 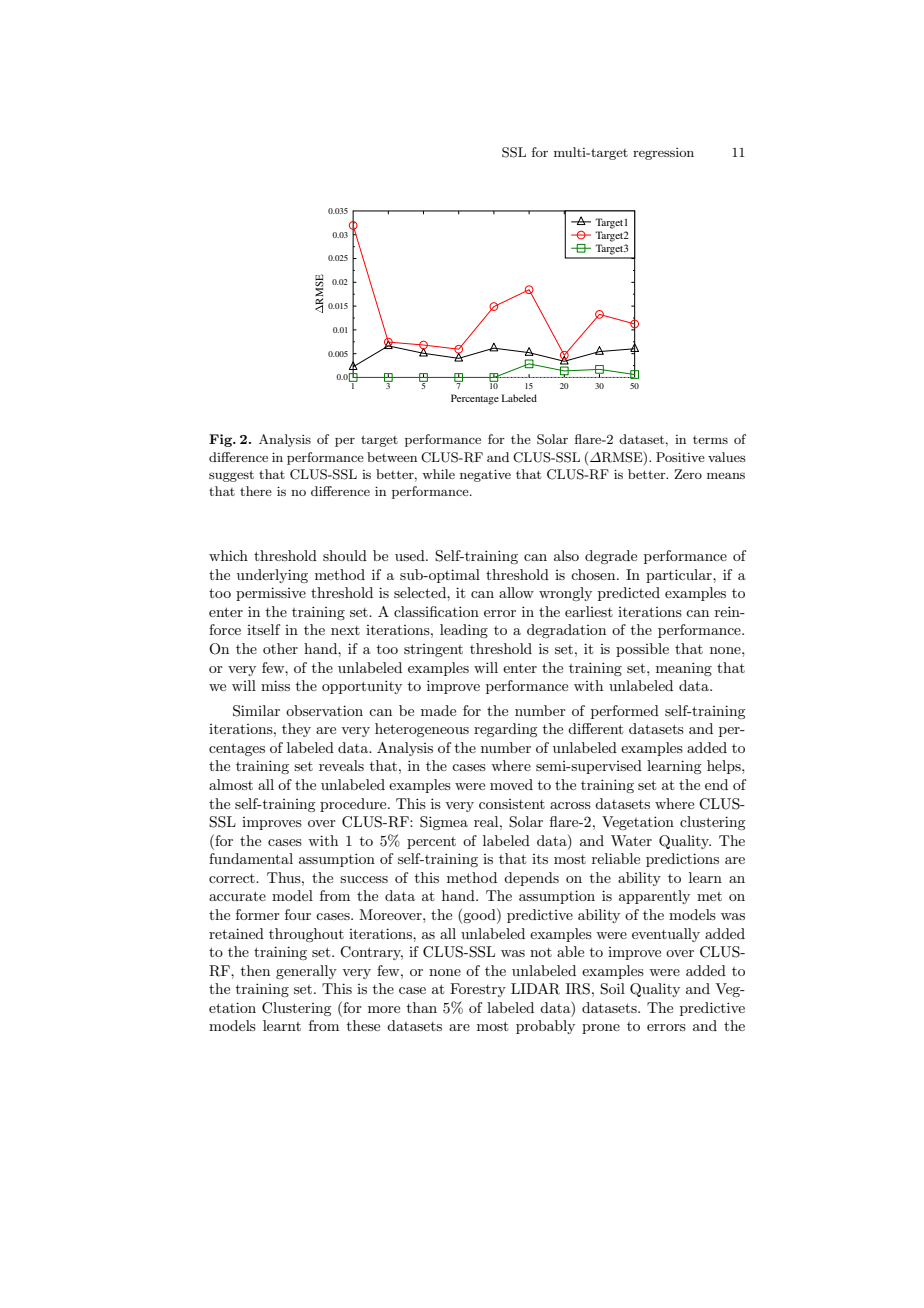 What do you see at coordinates (625, 712) in the document?
I see `performed` at bounding box center [625, 712].
